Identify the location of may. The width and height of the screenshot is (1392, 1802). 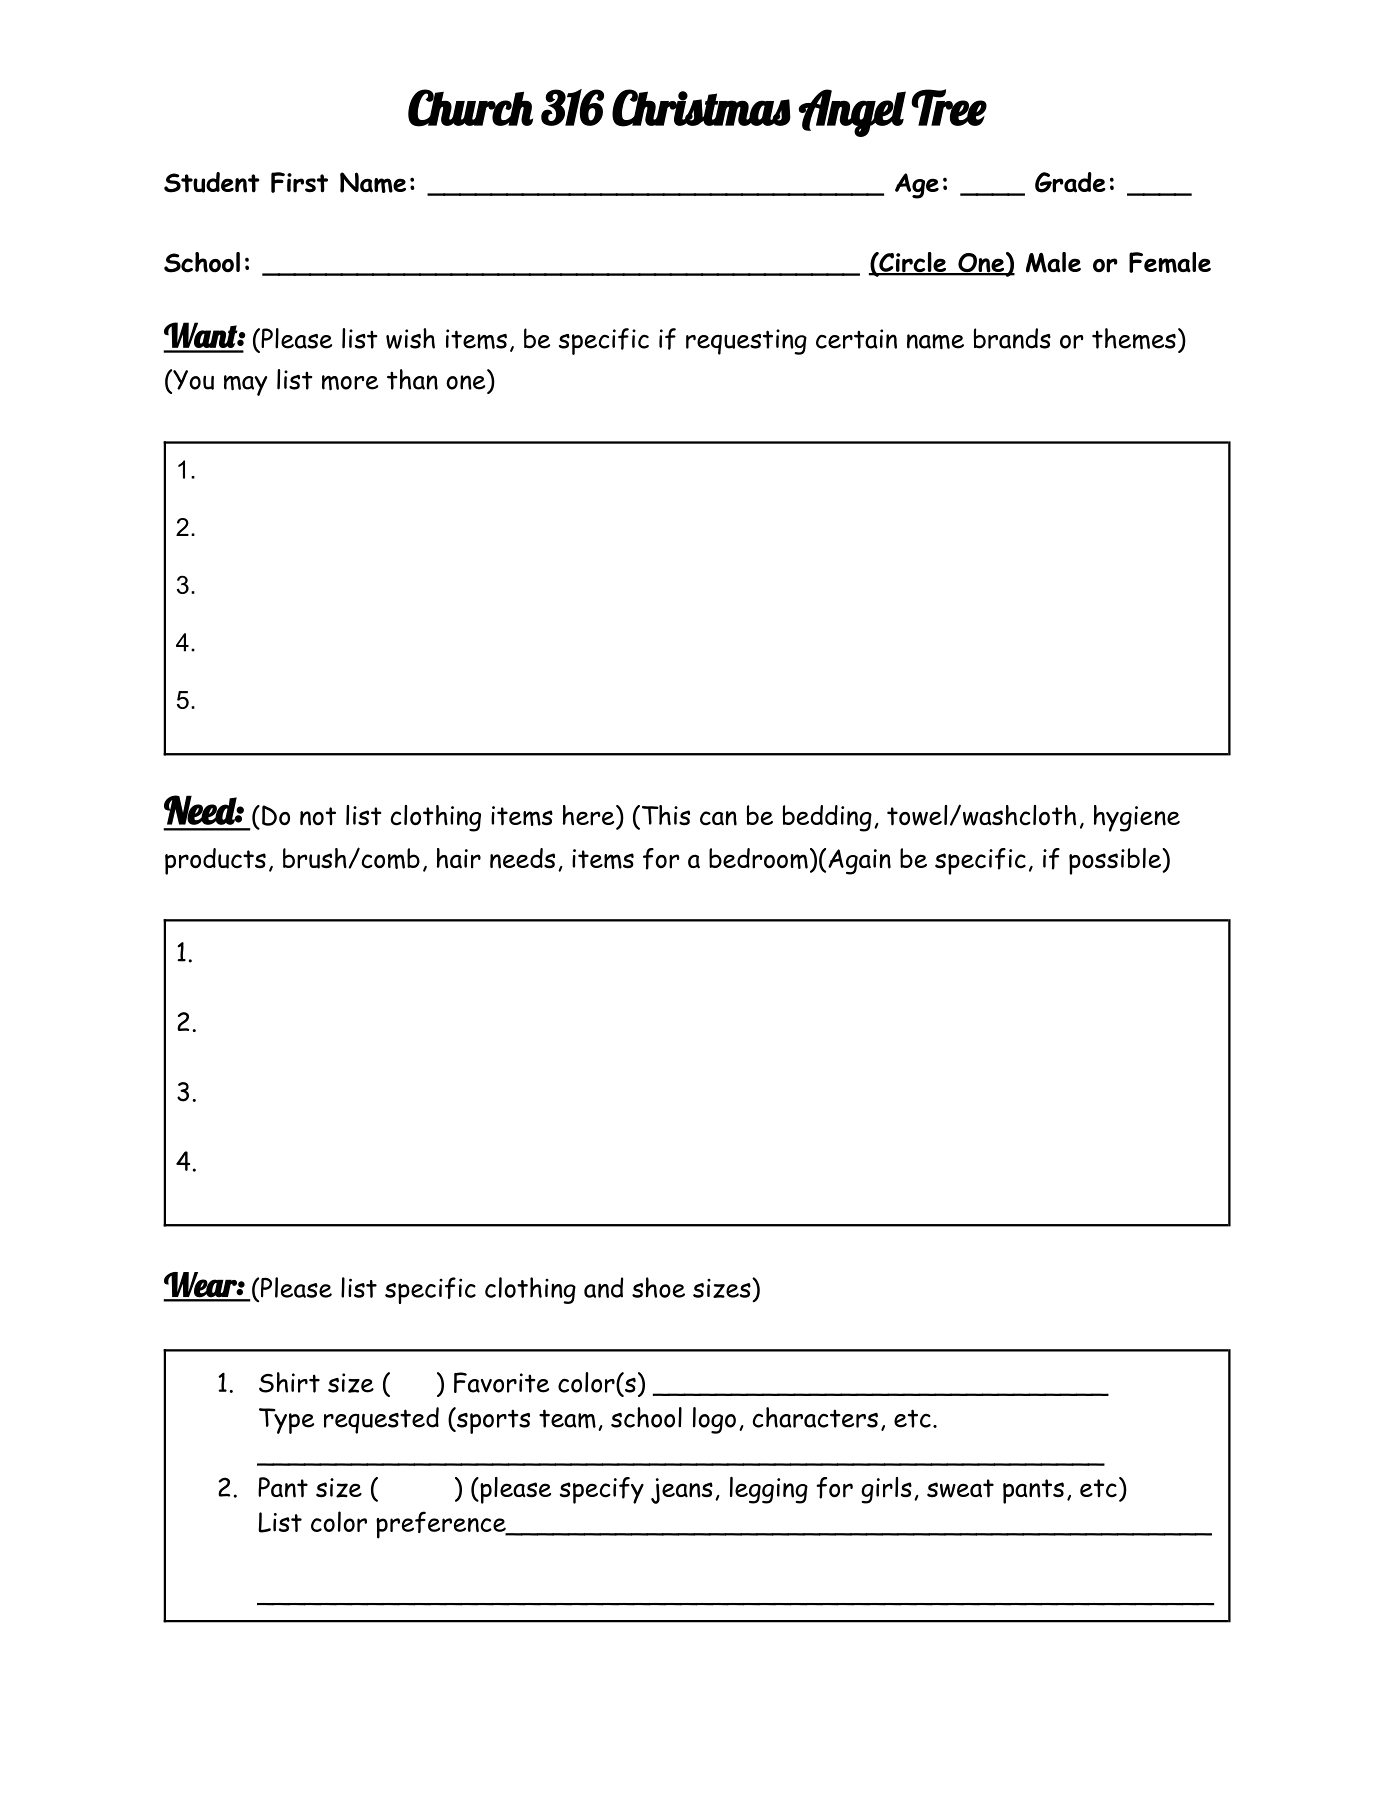
(245, 385).
